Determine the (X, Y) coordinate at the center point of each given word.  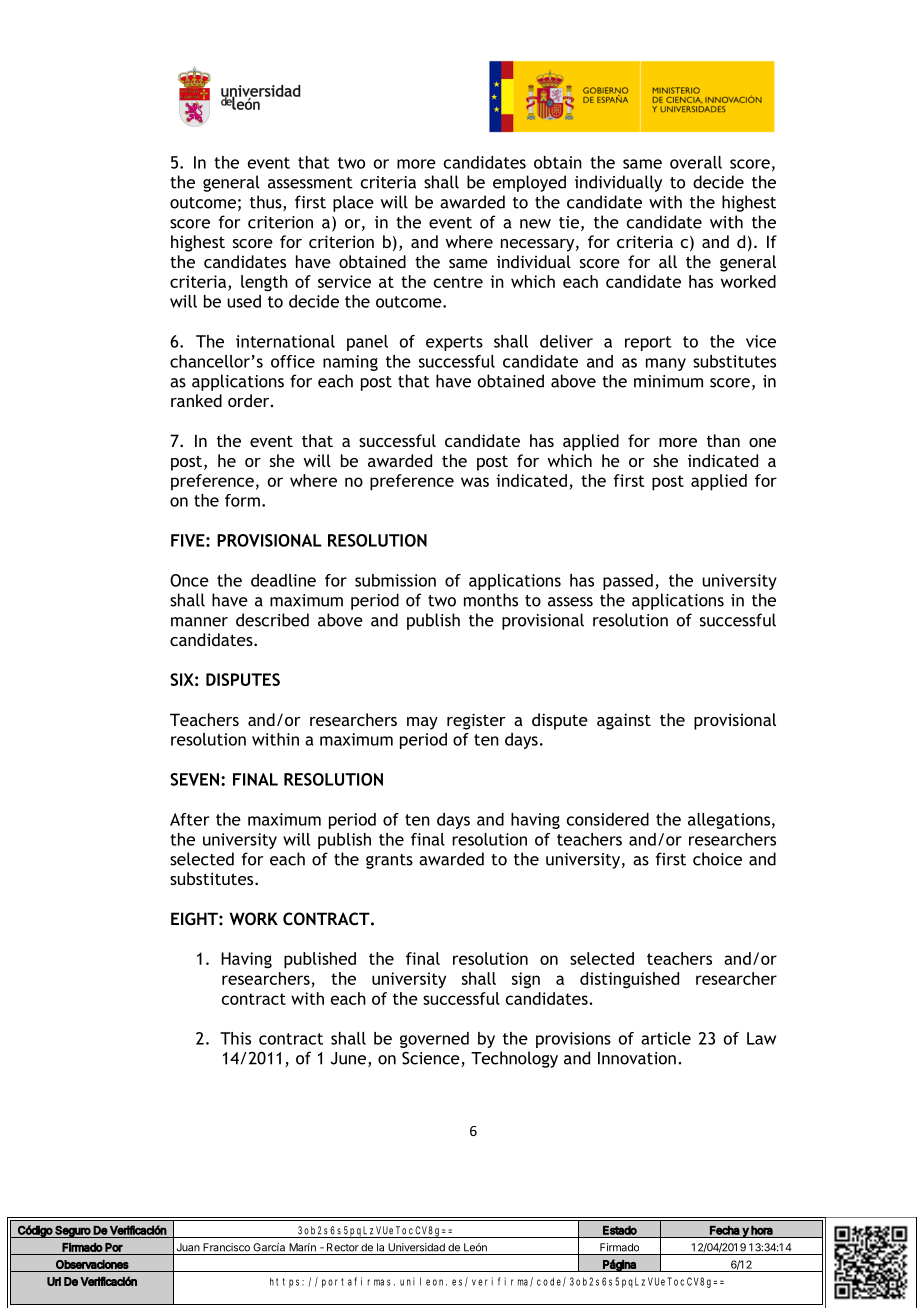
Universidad (416, 1247)
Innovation (637, 1058)
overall (696, 162)
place (353, 203)
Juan (188, 1247)
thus (267, 203)
